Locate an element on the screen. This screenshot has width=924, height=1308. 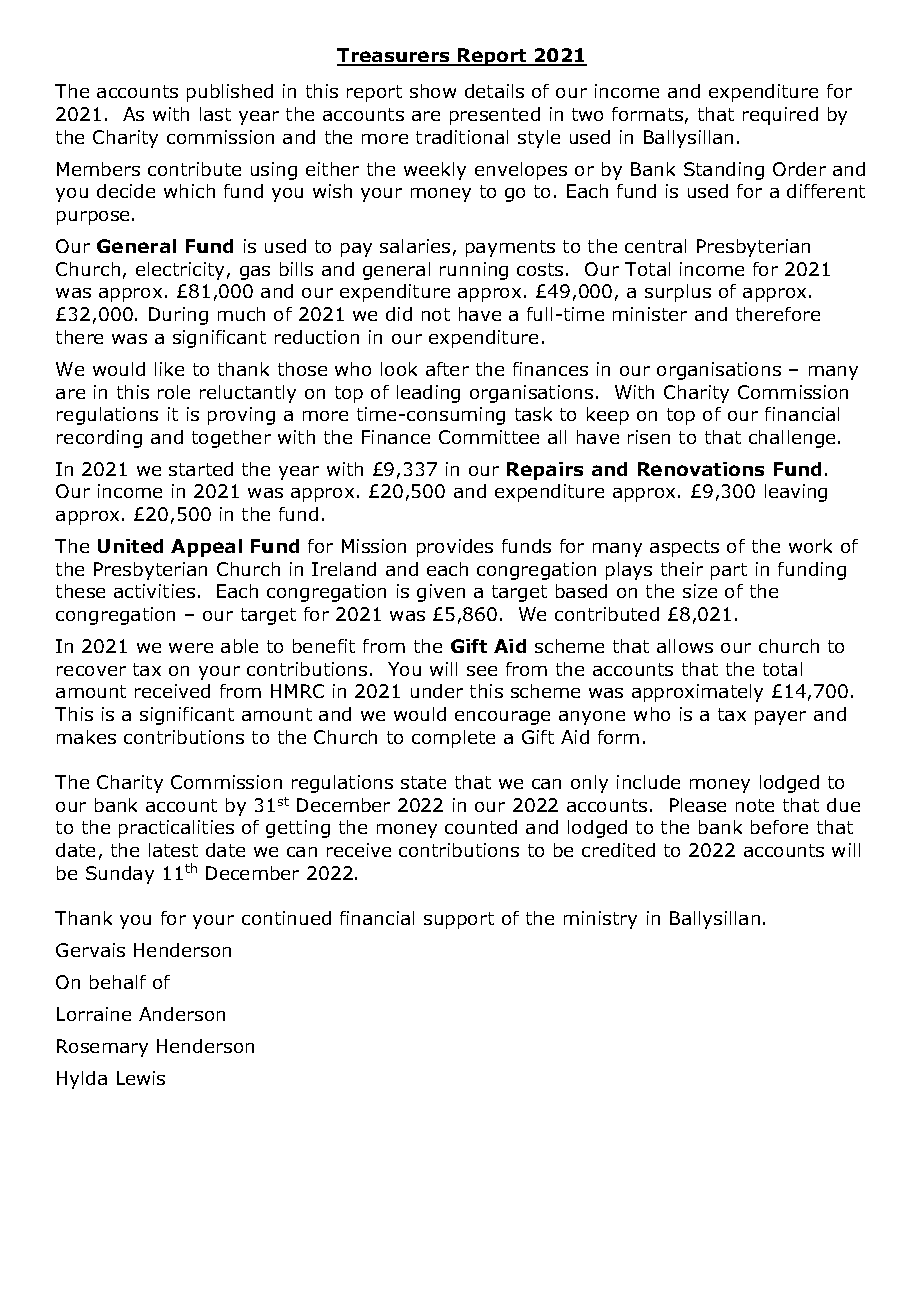
ministry is located at coordinates (600, 920).
